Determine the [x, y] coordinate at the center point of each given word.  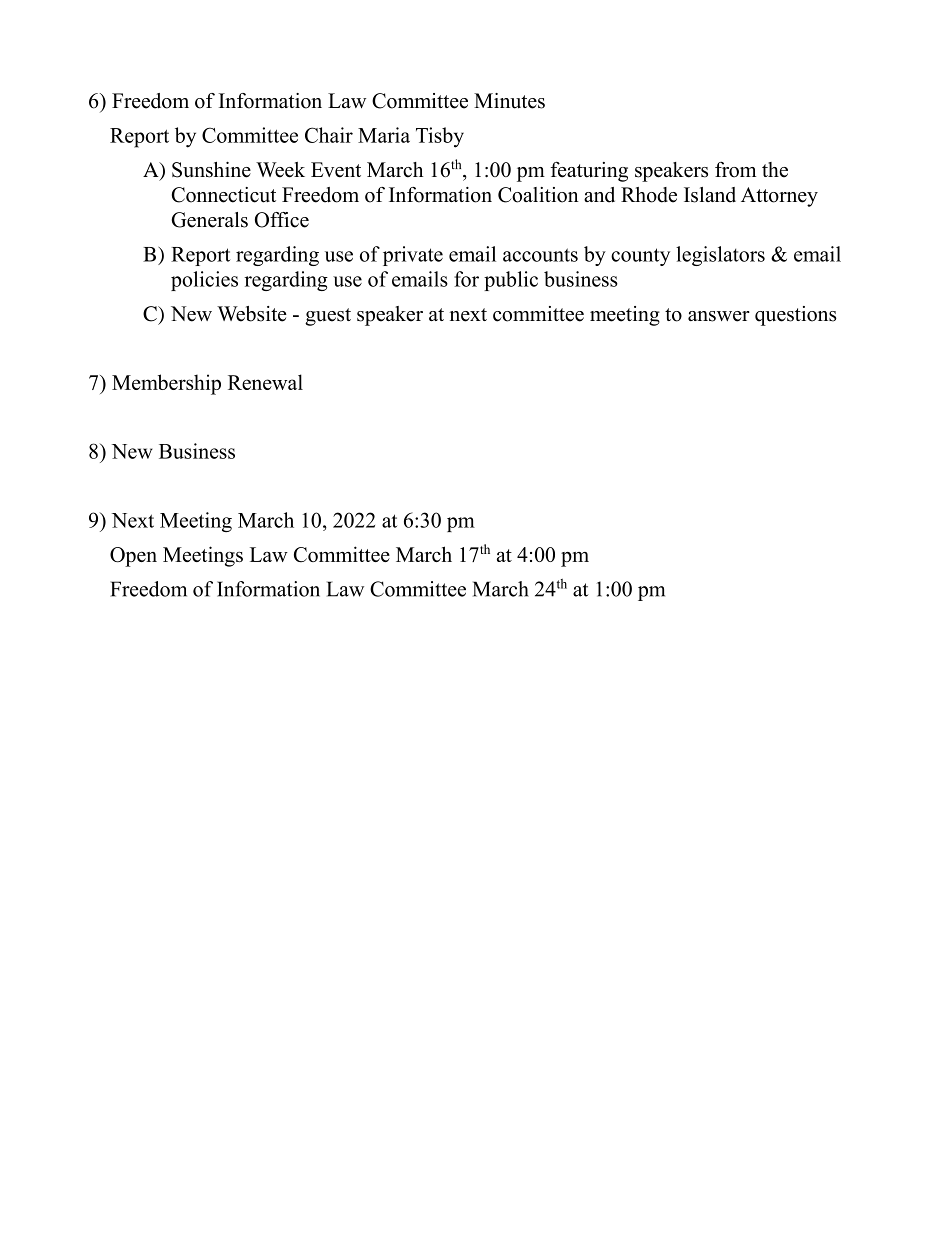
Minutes [509, 101]
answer [719, 316]
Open [133, 557]
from [735, 170]
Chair [329, 135]
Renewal [265, 382]
